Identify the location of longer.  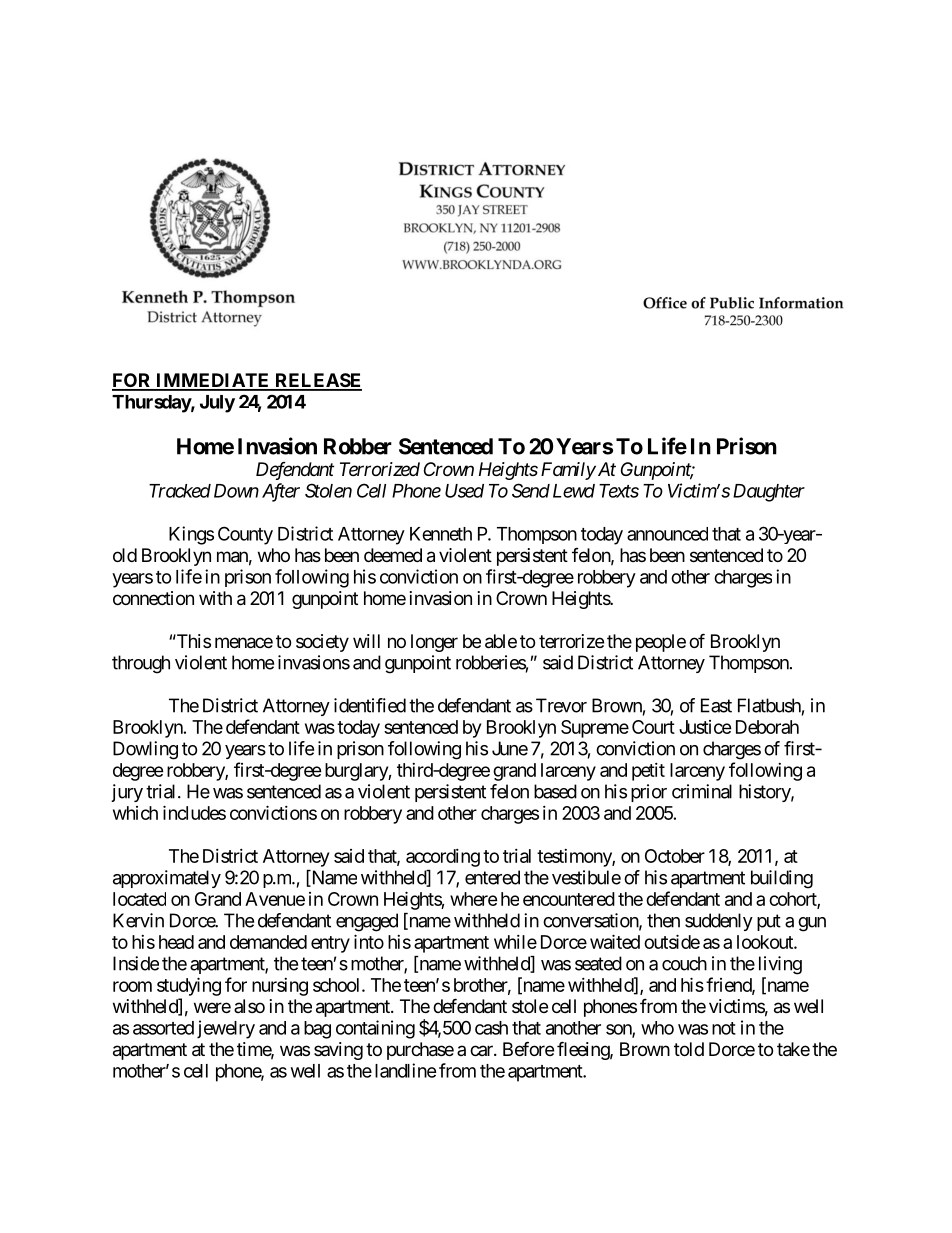
(434, 643).
